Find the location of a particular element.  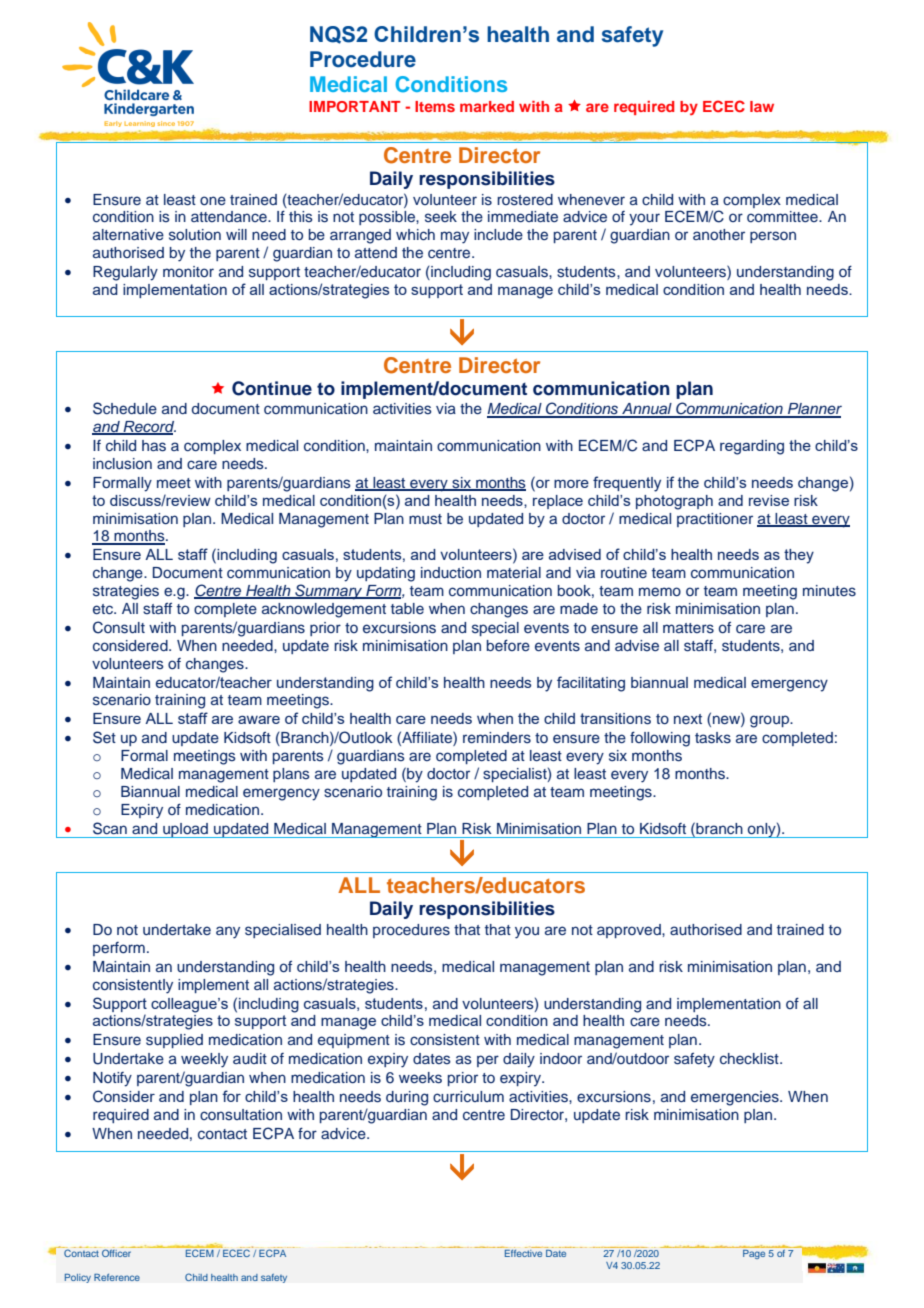

Effective is located at coordinates (523, 1253).
